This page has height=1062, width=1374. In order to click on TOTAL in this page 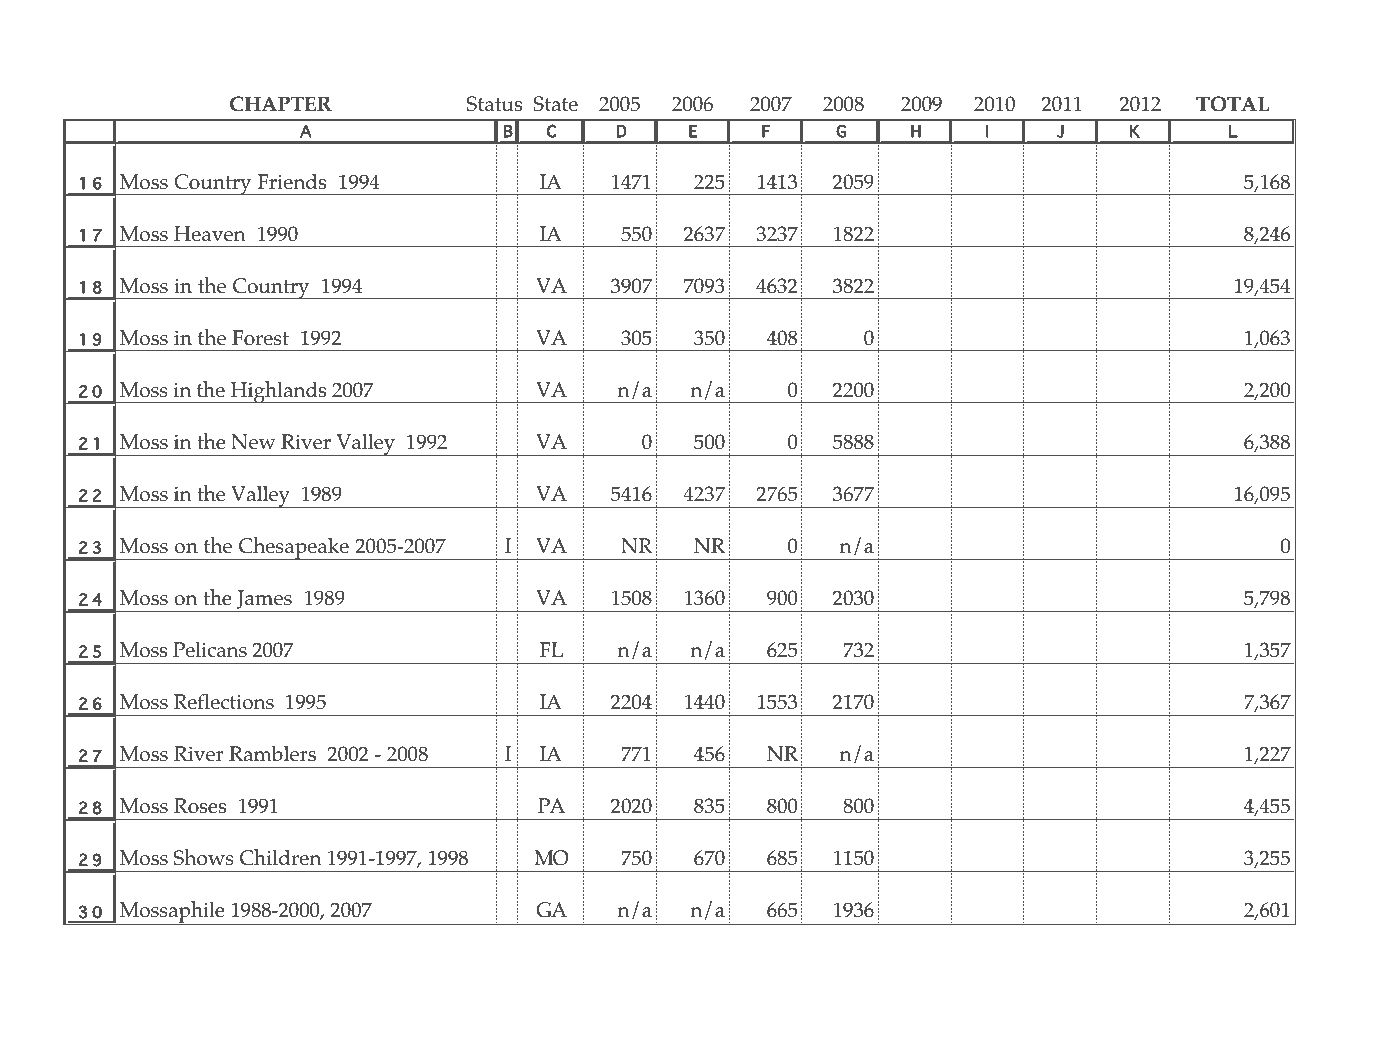, I will do `click(1232, 104)`.
